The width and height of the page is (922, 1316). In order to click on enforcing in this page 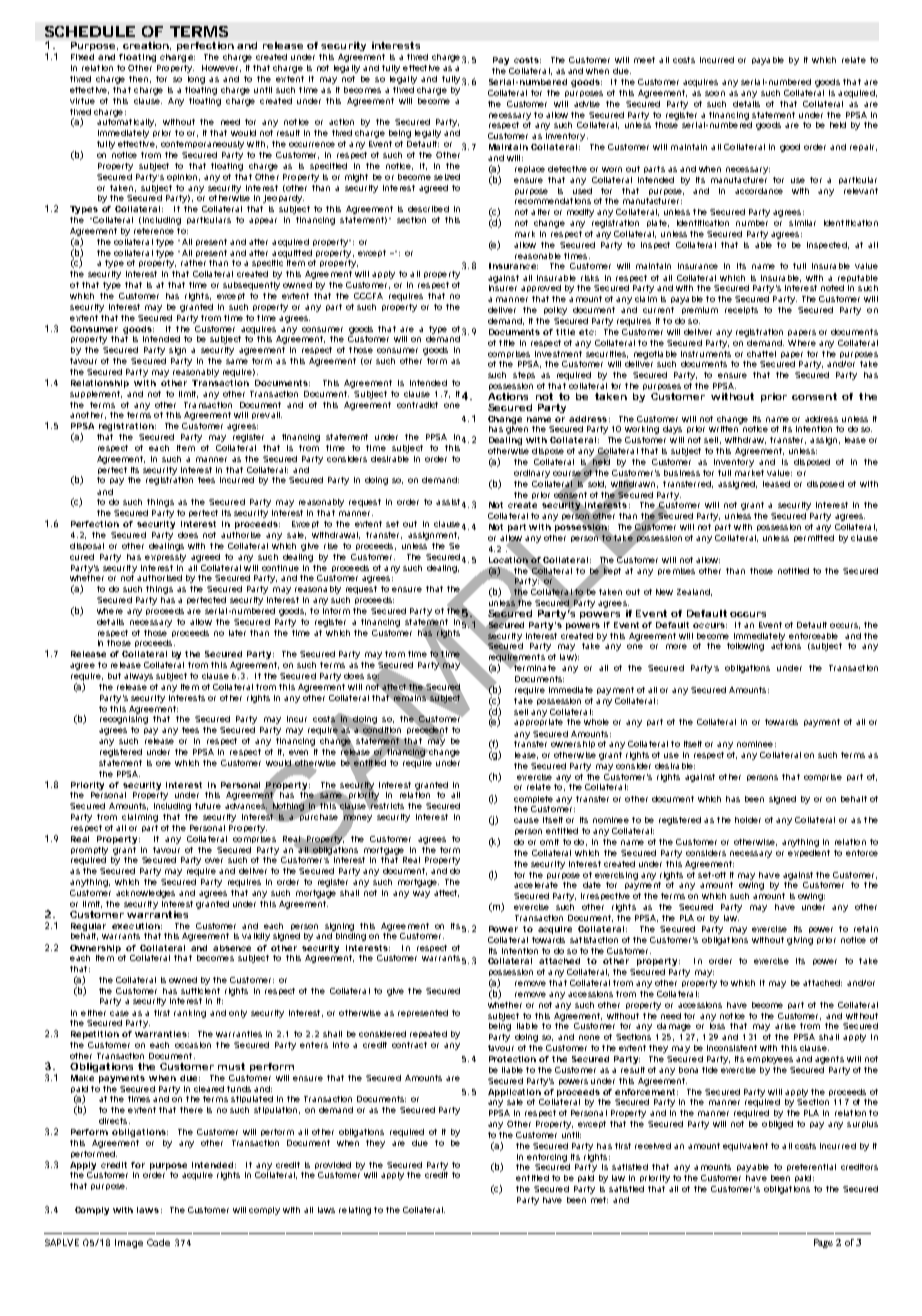, I will do `click(547, 1158)`.
